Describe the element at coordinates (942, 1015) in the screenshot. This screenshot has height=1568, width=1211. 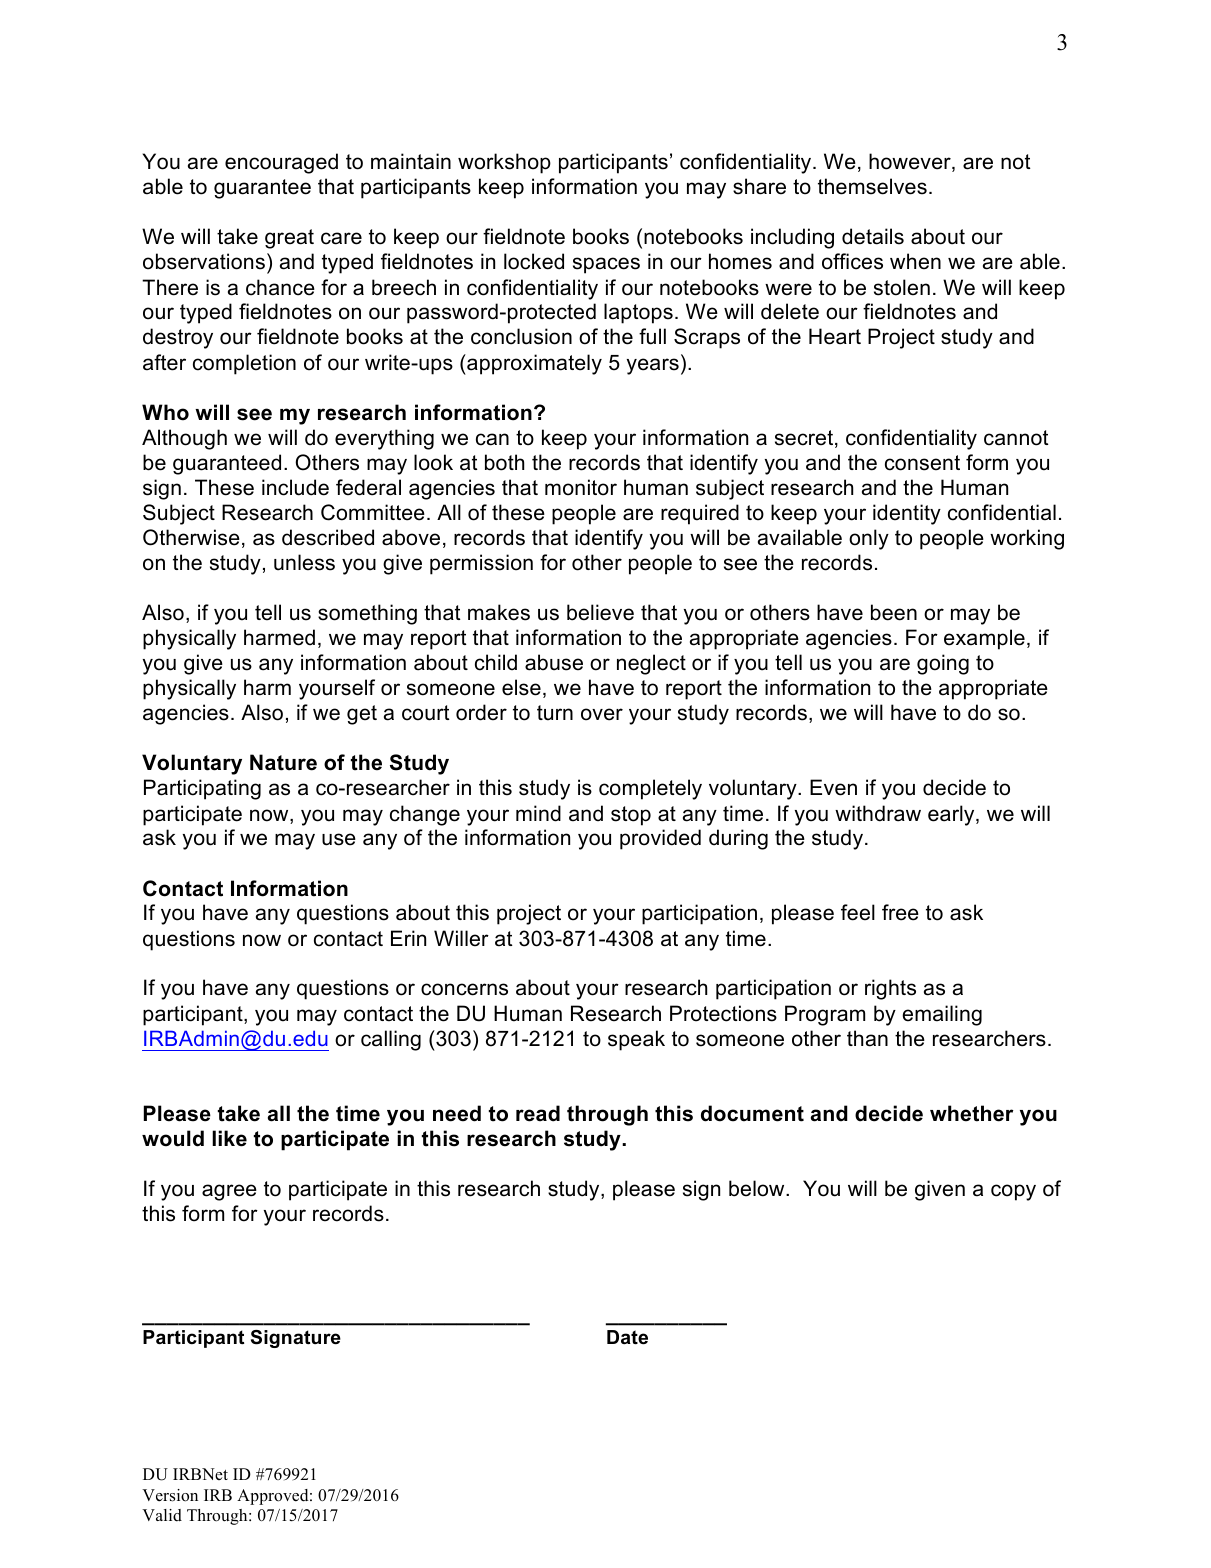
I see `emailing` at that location.
